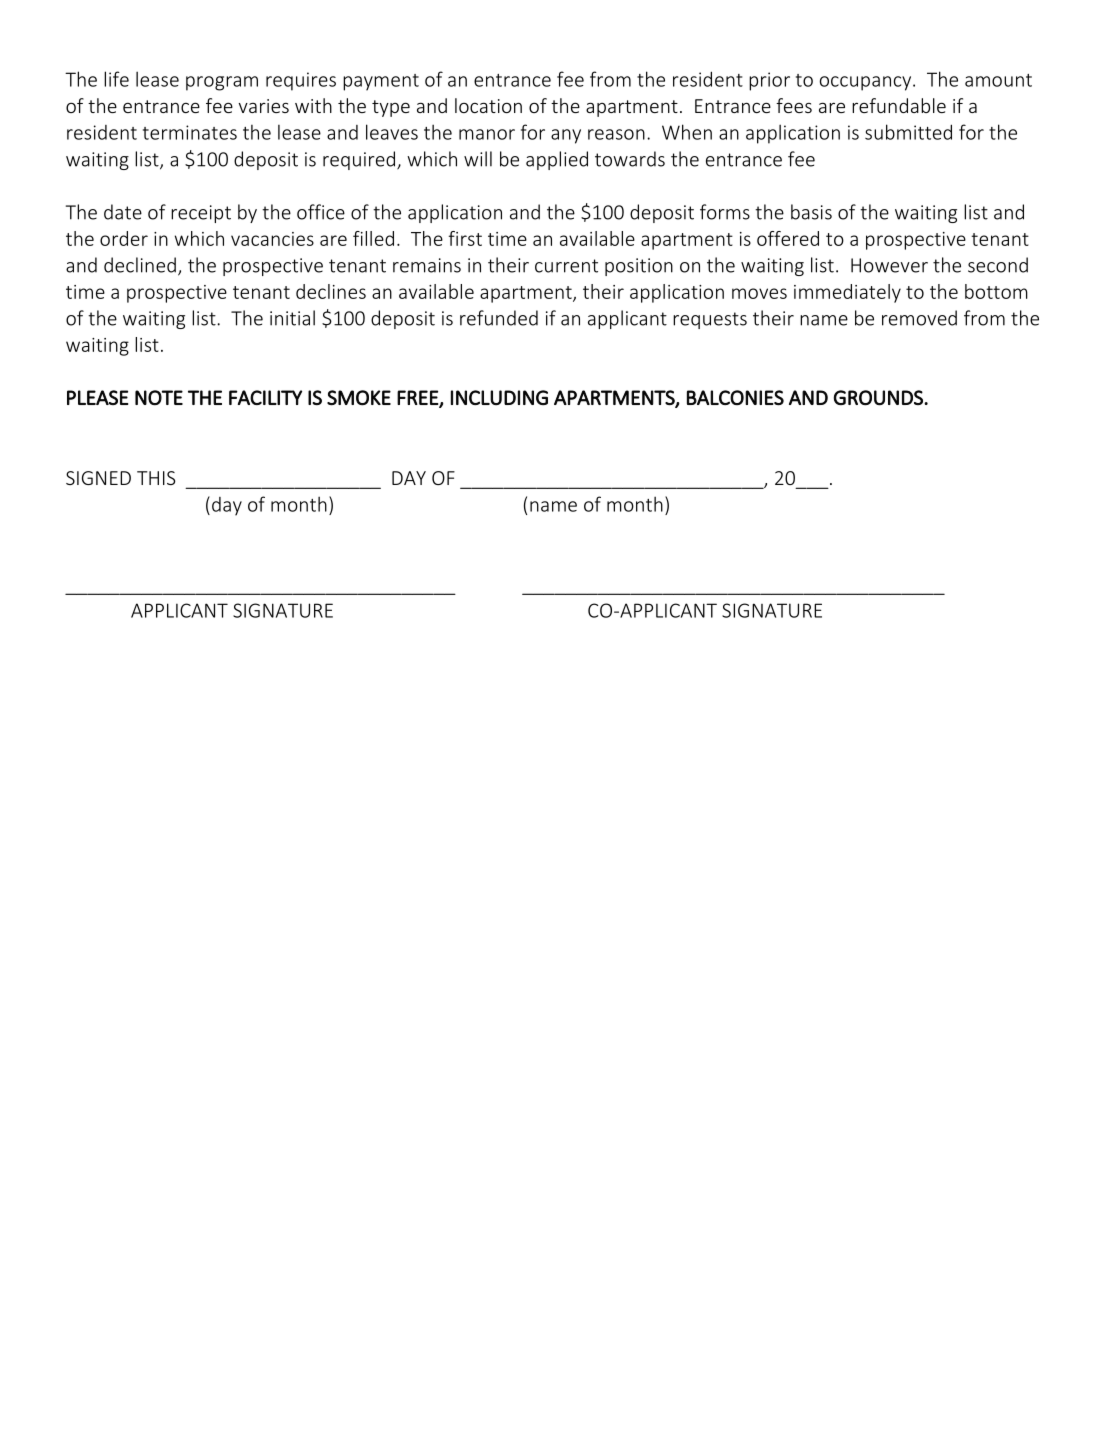 Image resolution: width=1109 pixels, height=1435 pixels. I want to click on refundable, so click(899, 105).
